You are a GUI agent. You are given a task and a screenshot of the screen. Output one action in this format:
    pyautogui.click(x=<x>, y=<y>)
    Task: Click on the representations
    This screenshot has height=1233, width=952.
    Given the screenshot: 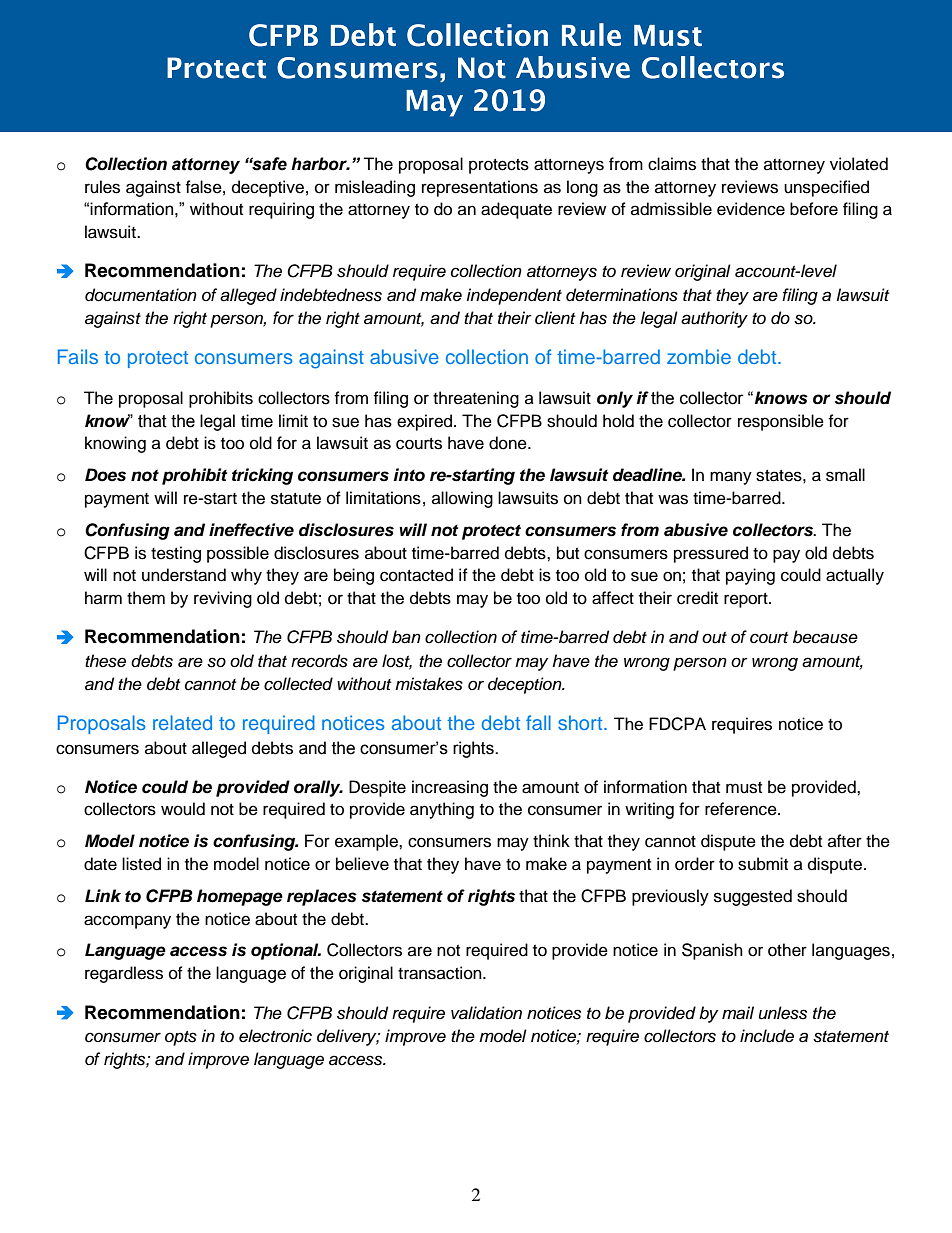 What is the action you would take?
    pyautogui.click(x=480, y=188)
